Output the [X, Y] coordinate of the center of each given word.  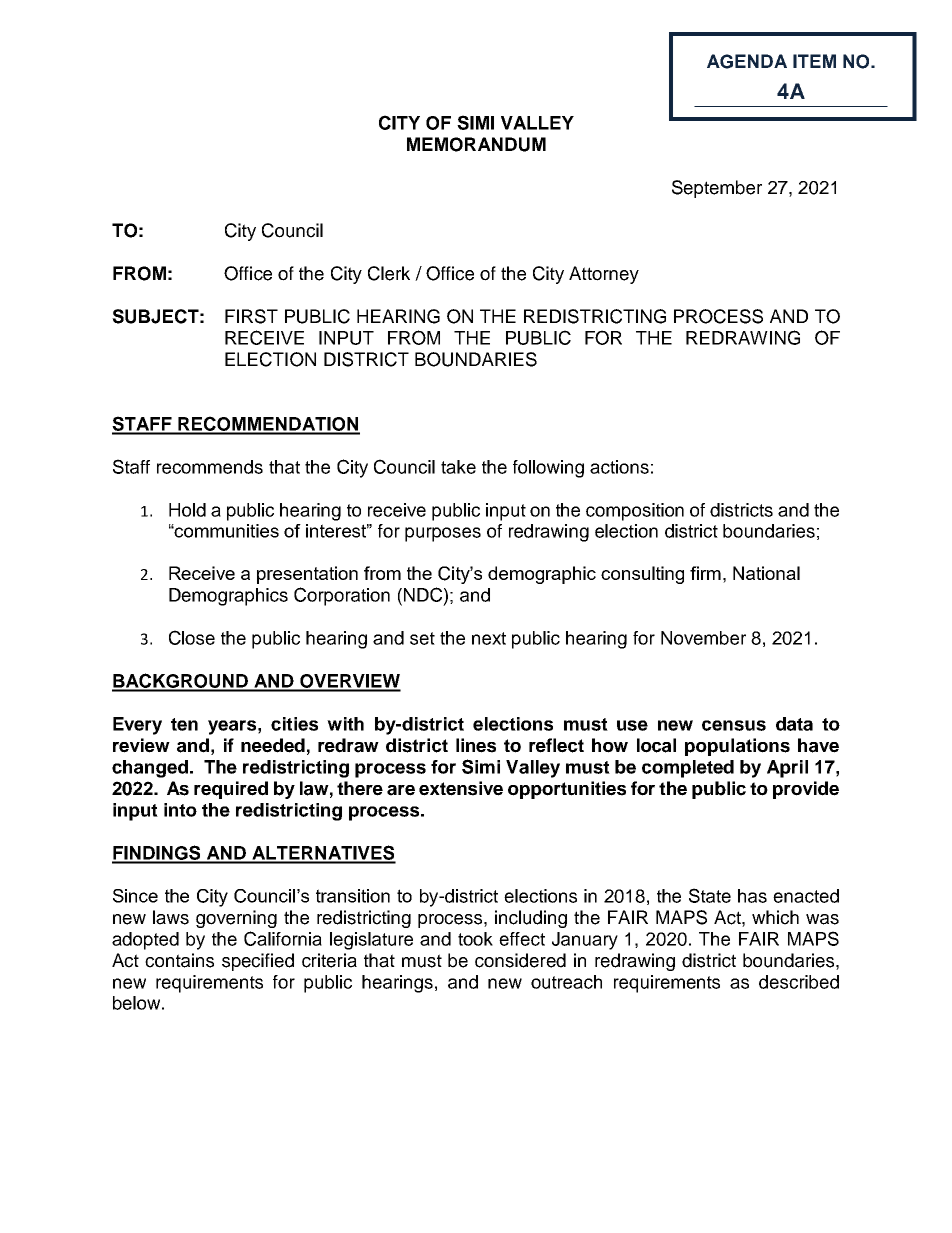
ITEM [814, 61]
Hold [187, 510]
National [766, 573]
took [475, 939]
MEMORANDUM [476, 144]
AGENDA [747, 61]
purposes [443, 534]
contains [179, 960]
